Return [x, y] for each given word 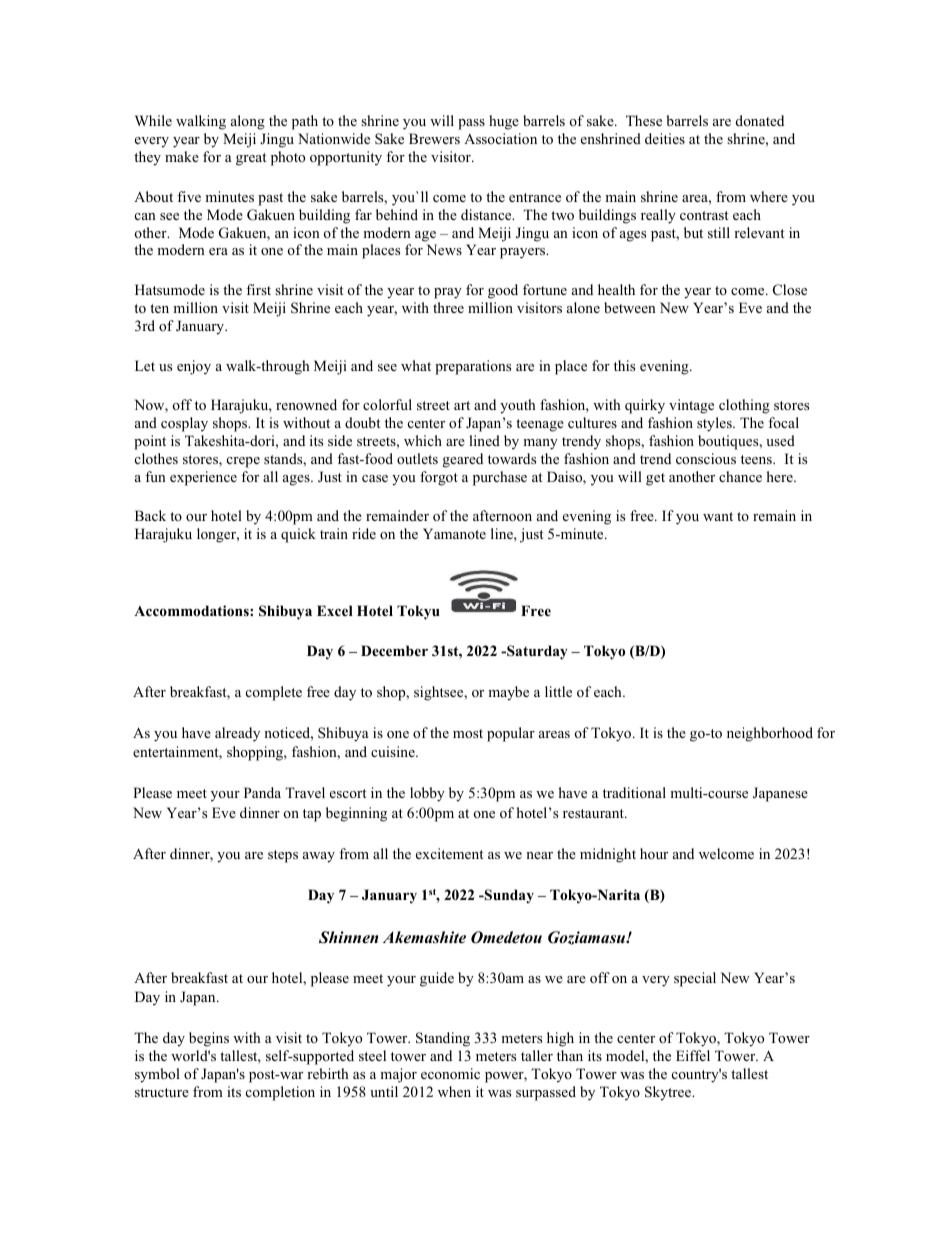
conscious [706, 458]
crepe [243, 462]
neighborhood [770, 734]
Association [500, 138]
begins [209, 1039]
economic [450, 1073]
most [468, 733]
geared [463, 460]
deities [665, 138]
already [237, 734]
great [251, 159]
